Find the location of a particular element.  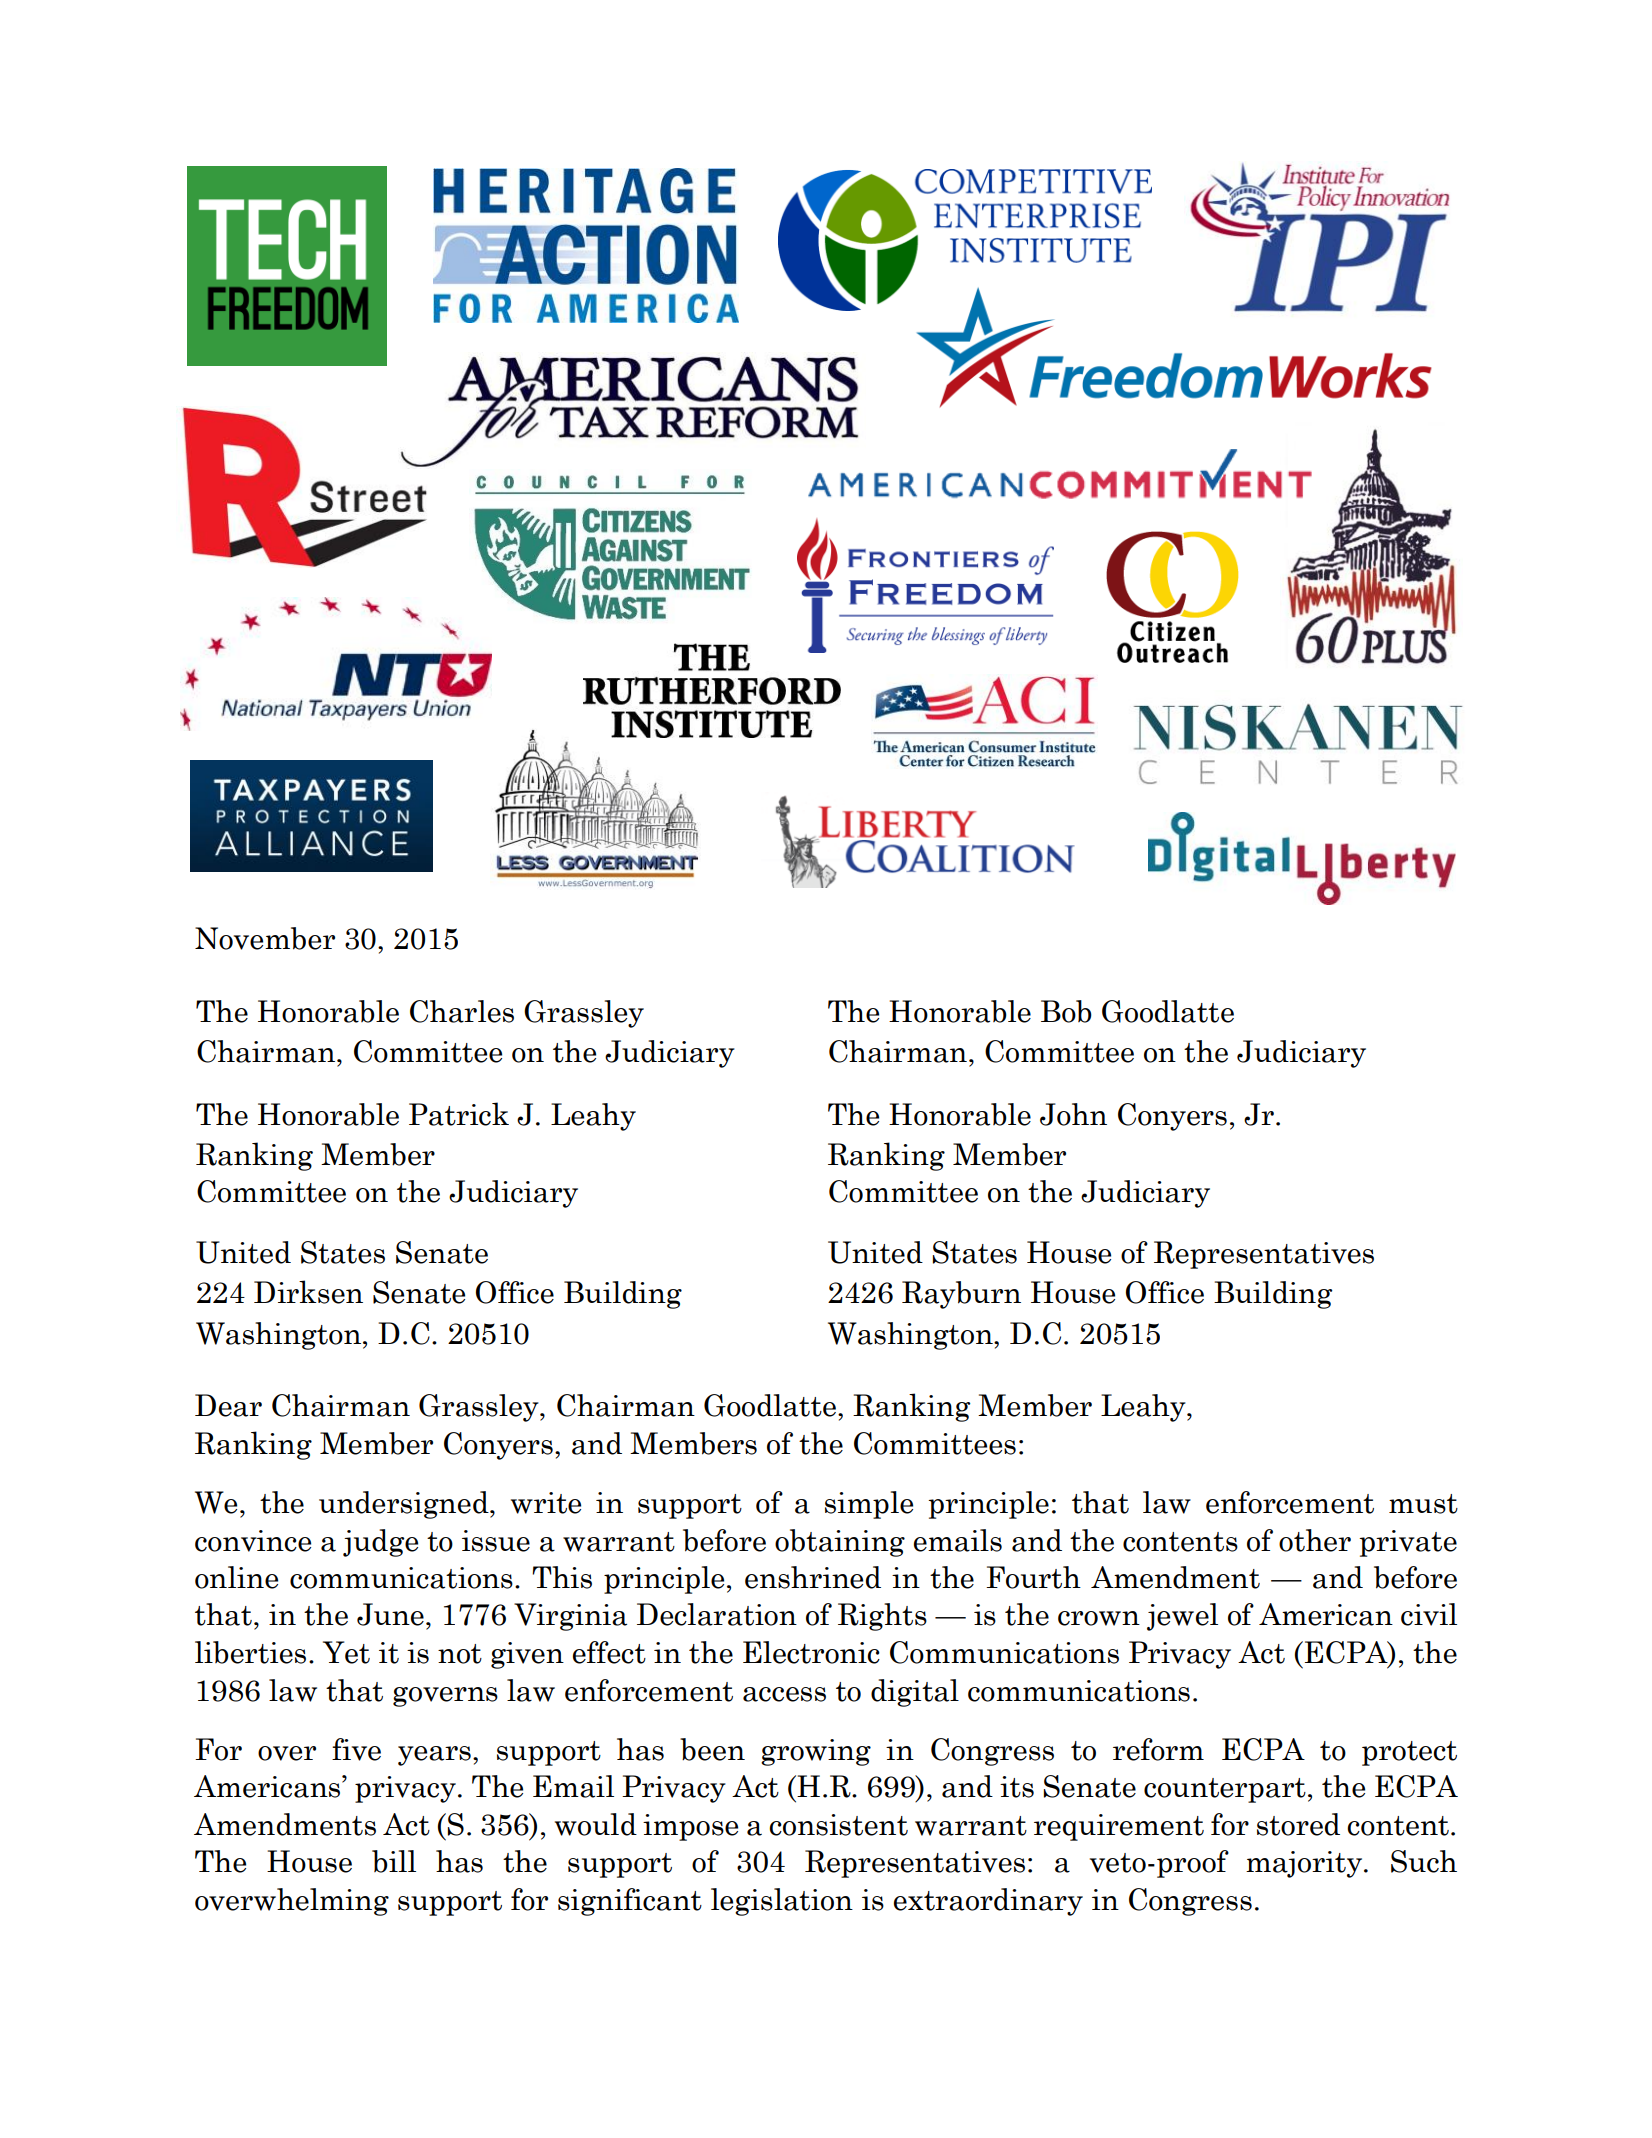

legislation is located at coordinates (782, 1902).
